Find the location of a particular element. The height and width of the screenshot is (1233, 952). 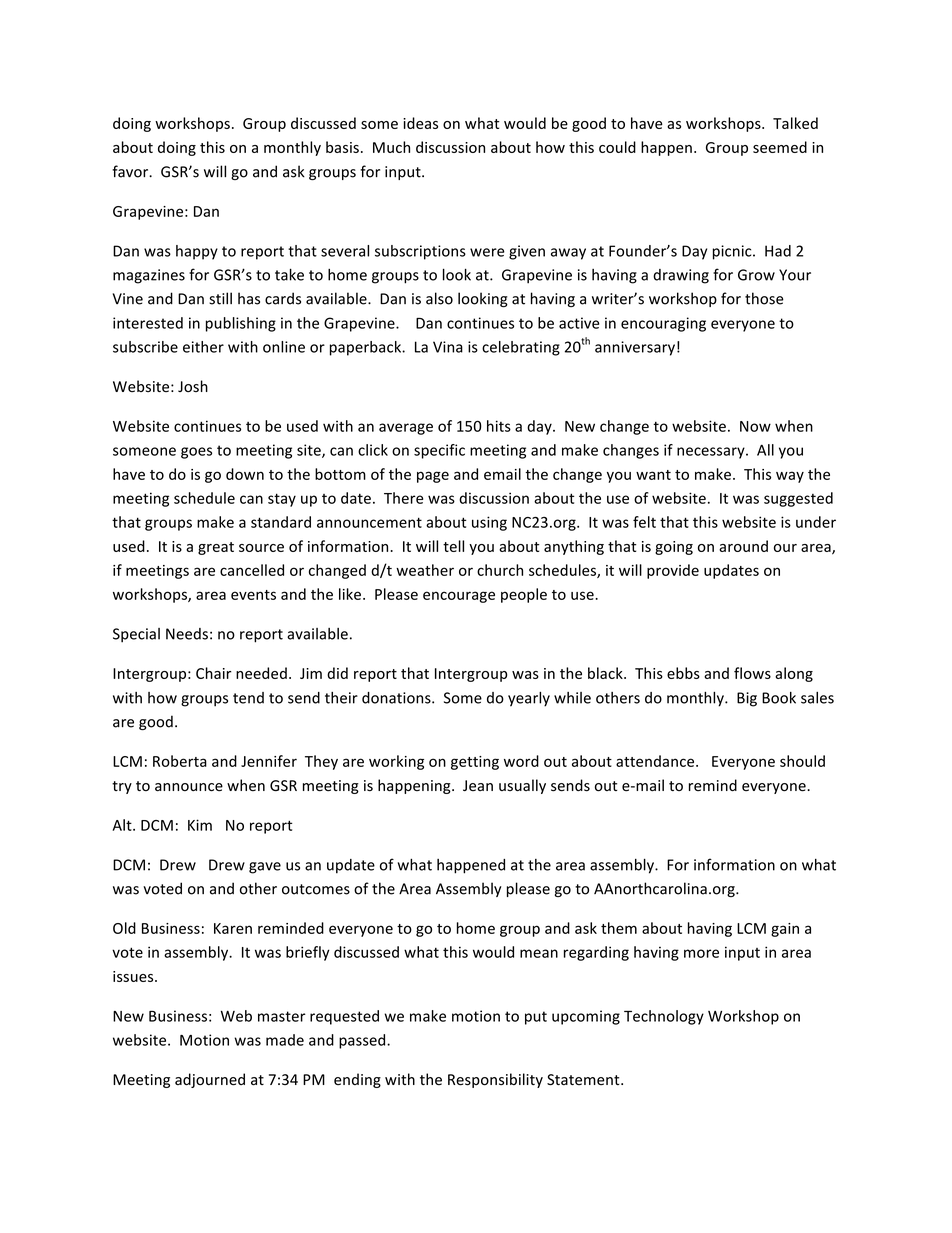

Technology is located at coordinates (664, 1017).
